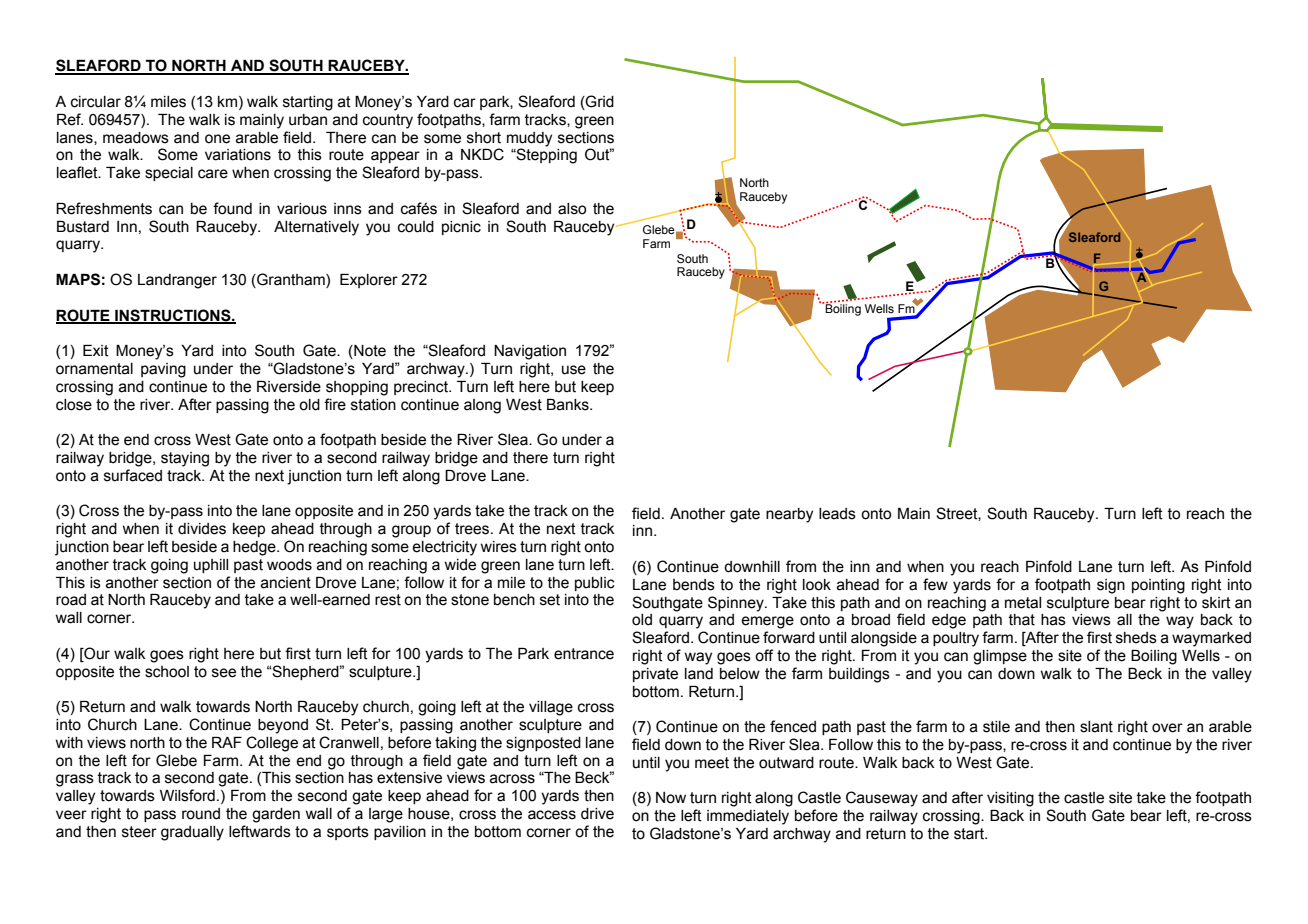 Image resolution: width=1308 pixels, height=924 pixels. I want to click on Grid, so click(599, 102).
